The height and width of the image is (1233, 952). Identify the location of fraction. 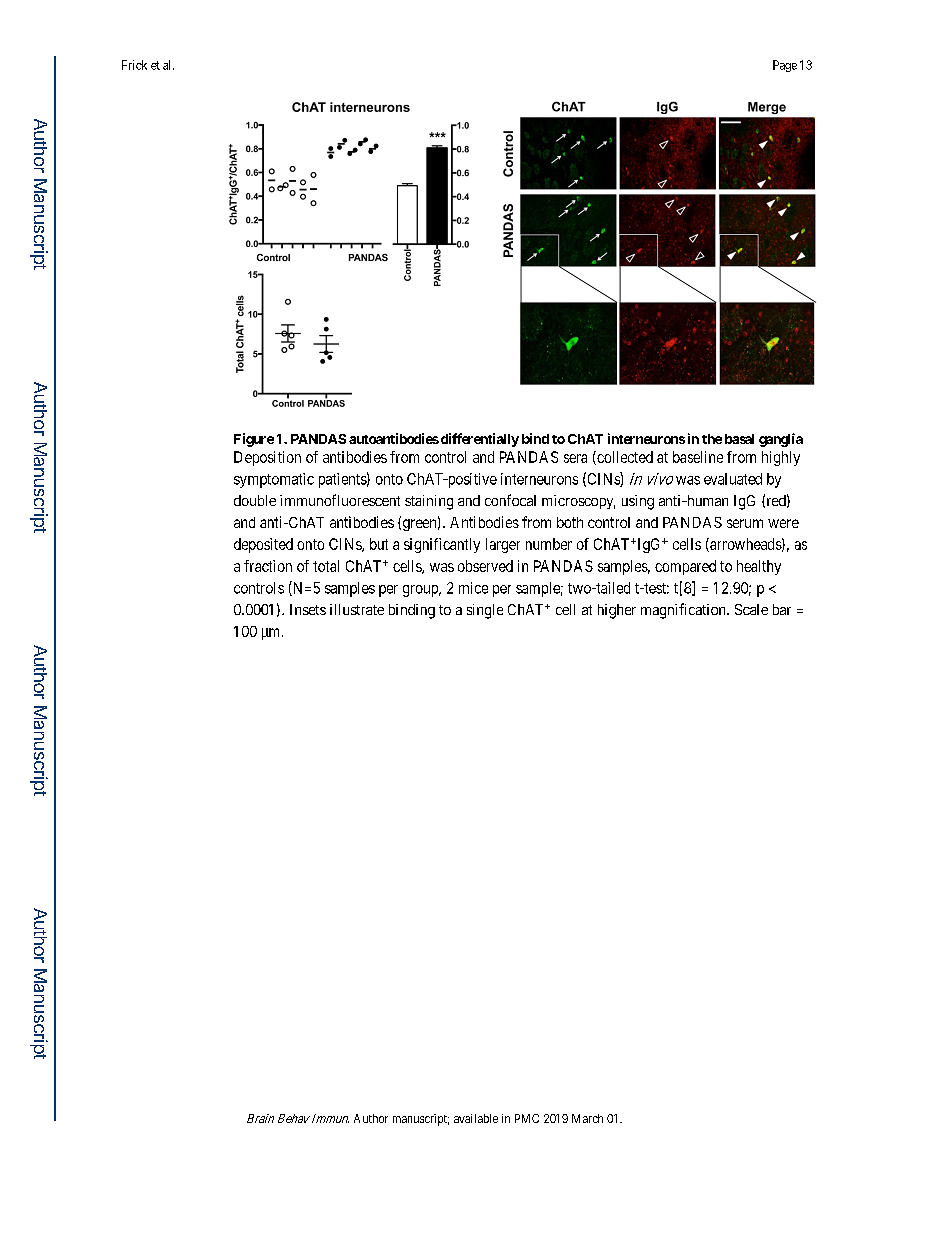
(268, 566).
